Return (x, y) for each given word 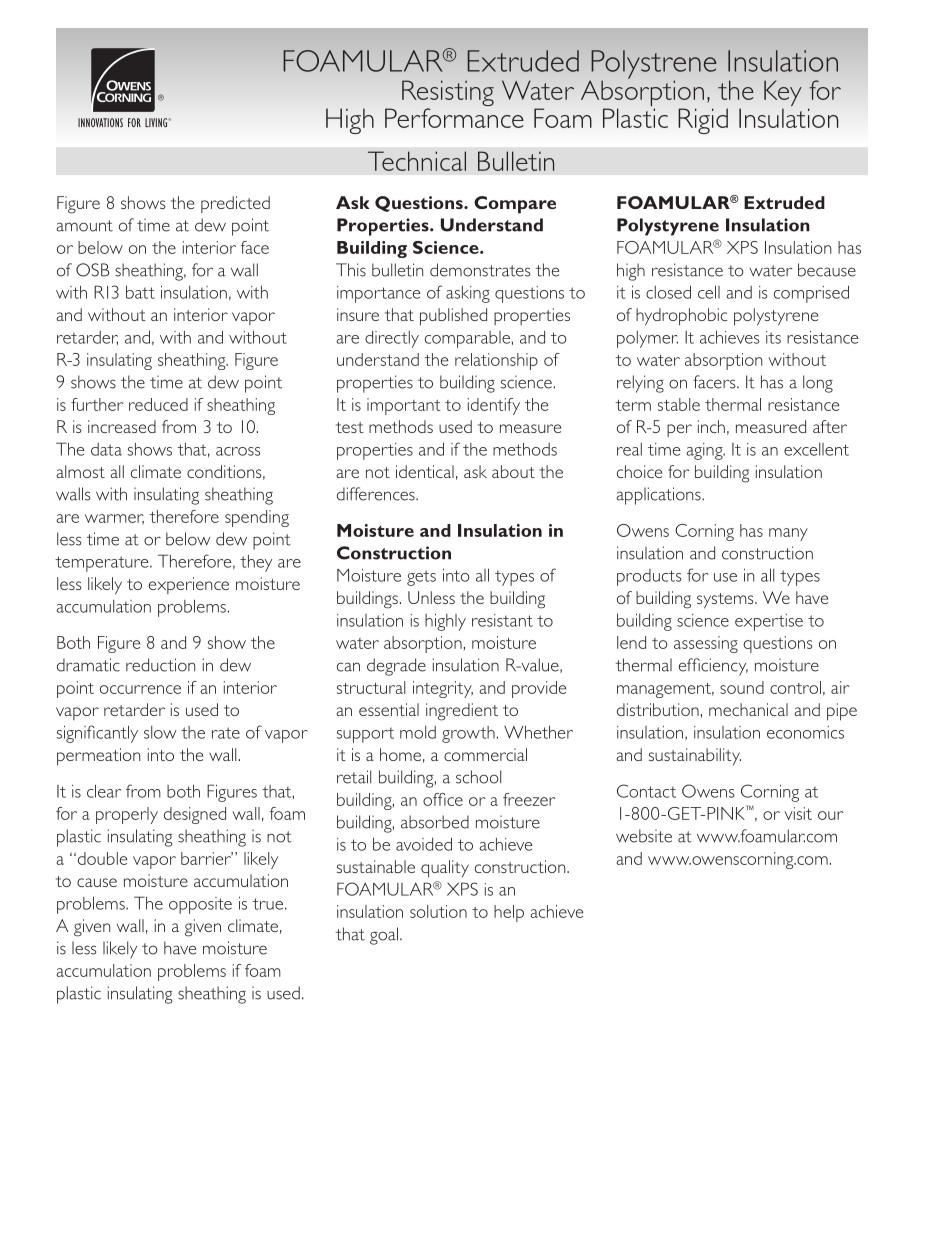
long (818, 384)
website (644, 836)
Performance (454, 118)
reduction (160, 665)
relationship (496, 361)
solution (438, 911)
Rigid (703, 121)
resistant (502, 620)
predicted (235, 204)
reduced (158, 404)
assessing (706, 644)
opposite (200, 905)
